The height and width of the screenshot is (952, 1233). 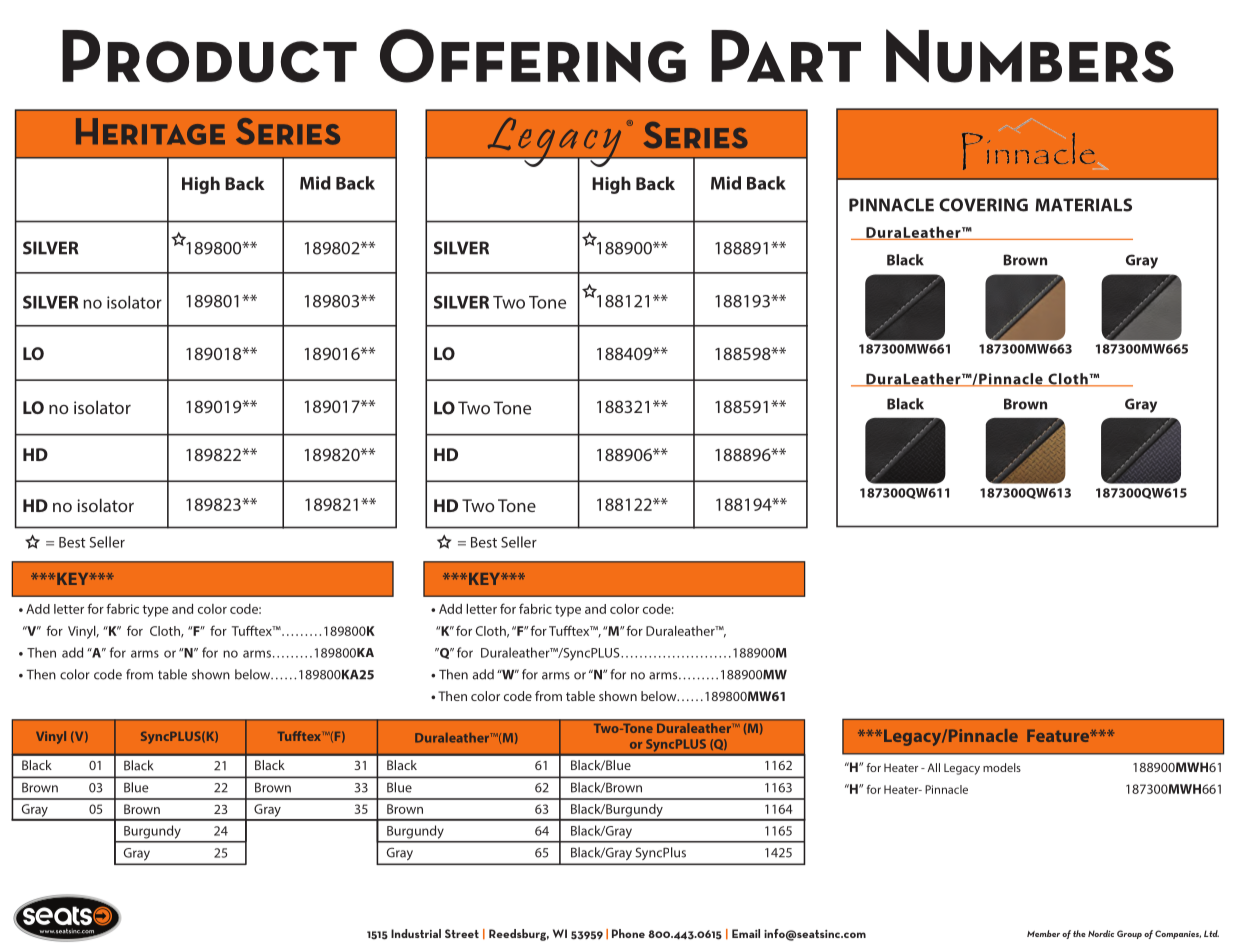 What do you see at coordinates (1002, 767) in the screenshot?
I see `models` at bounding box center [1002, 767].
